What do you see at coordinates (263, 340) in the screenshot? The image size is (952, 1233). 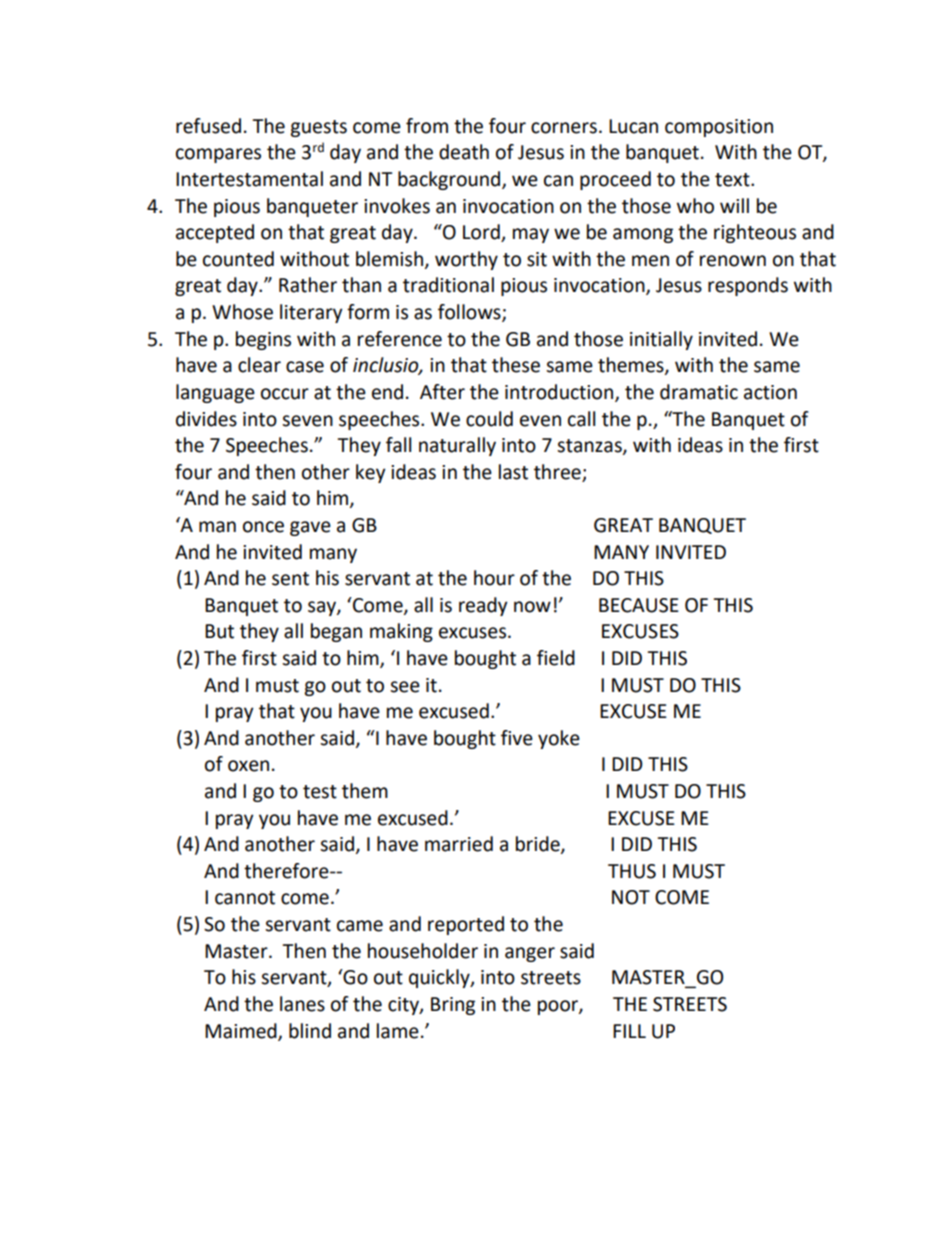 I see `begins` at bounding box center [263, 340].
